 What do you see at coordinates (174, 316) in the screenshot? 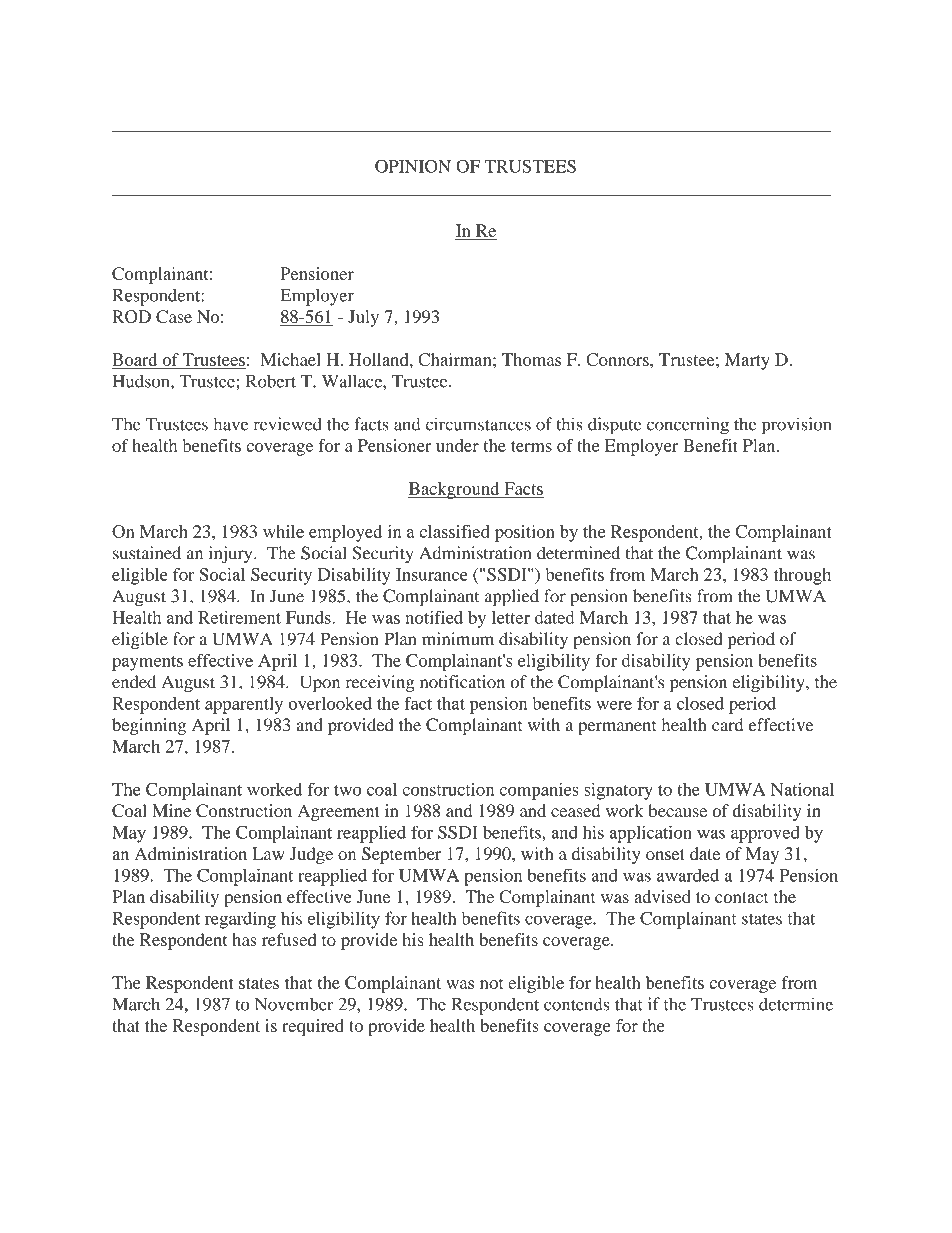
I see `Case` at bounding box center [174, 316].
